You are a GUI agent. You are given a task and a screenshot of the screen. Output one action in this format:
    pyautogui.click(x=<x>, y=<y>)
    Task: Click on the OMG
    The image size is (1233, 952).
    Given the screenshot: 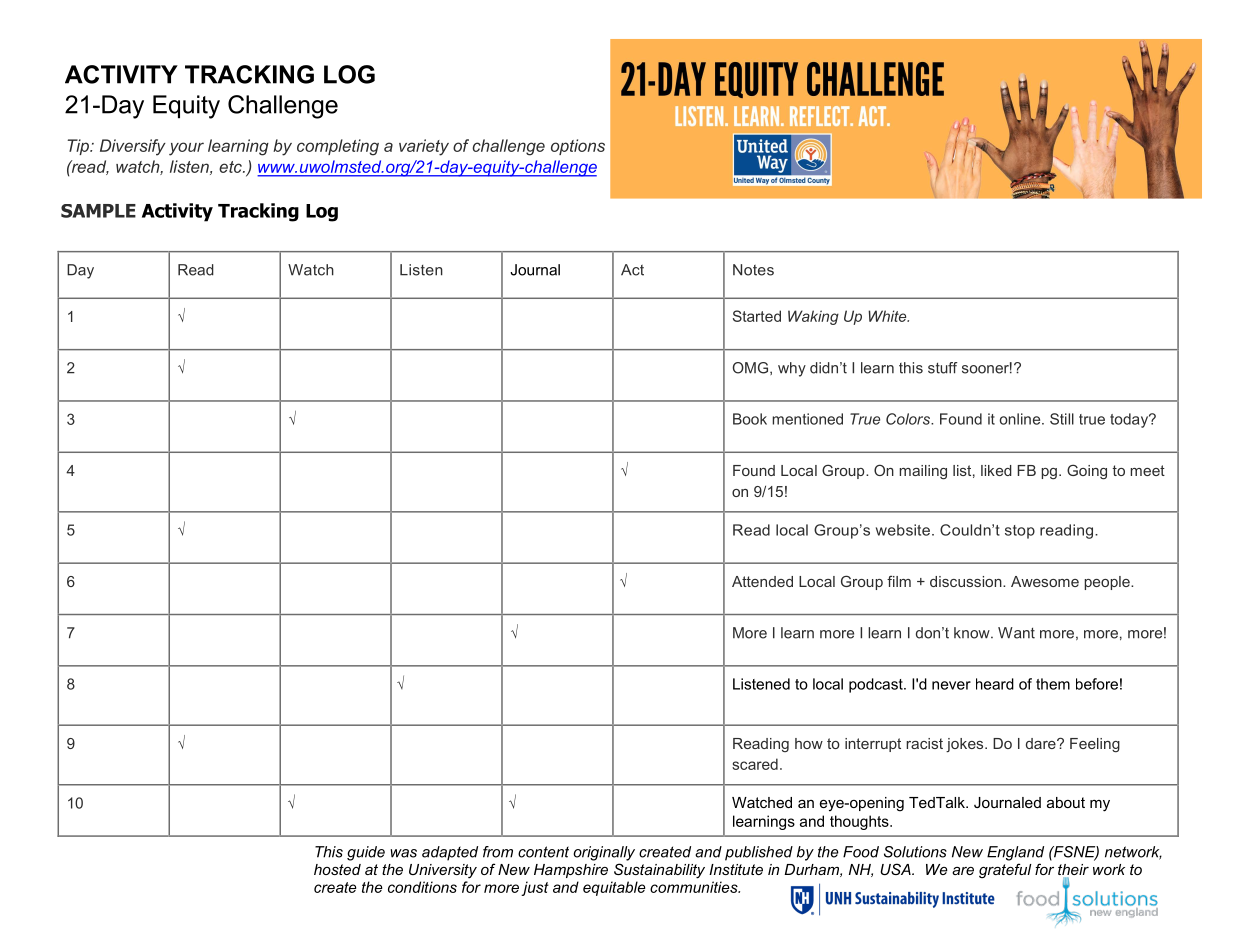 What is the action you would take?
    pyautogui.click(x=752, y=368)
